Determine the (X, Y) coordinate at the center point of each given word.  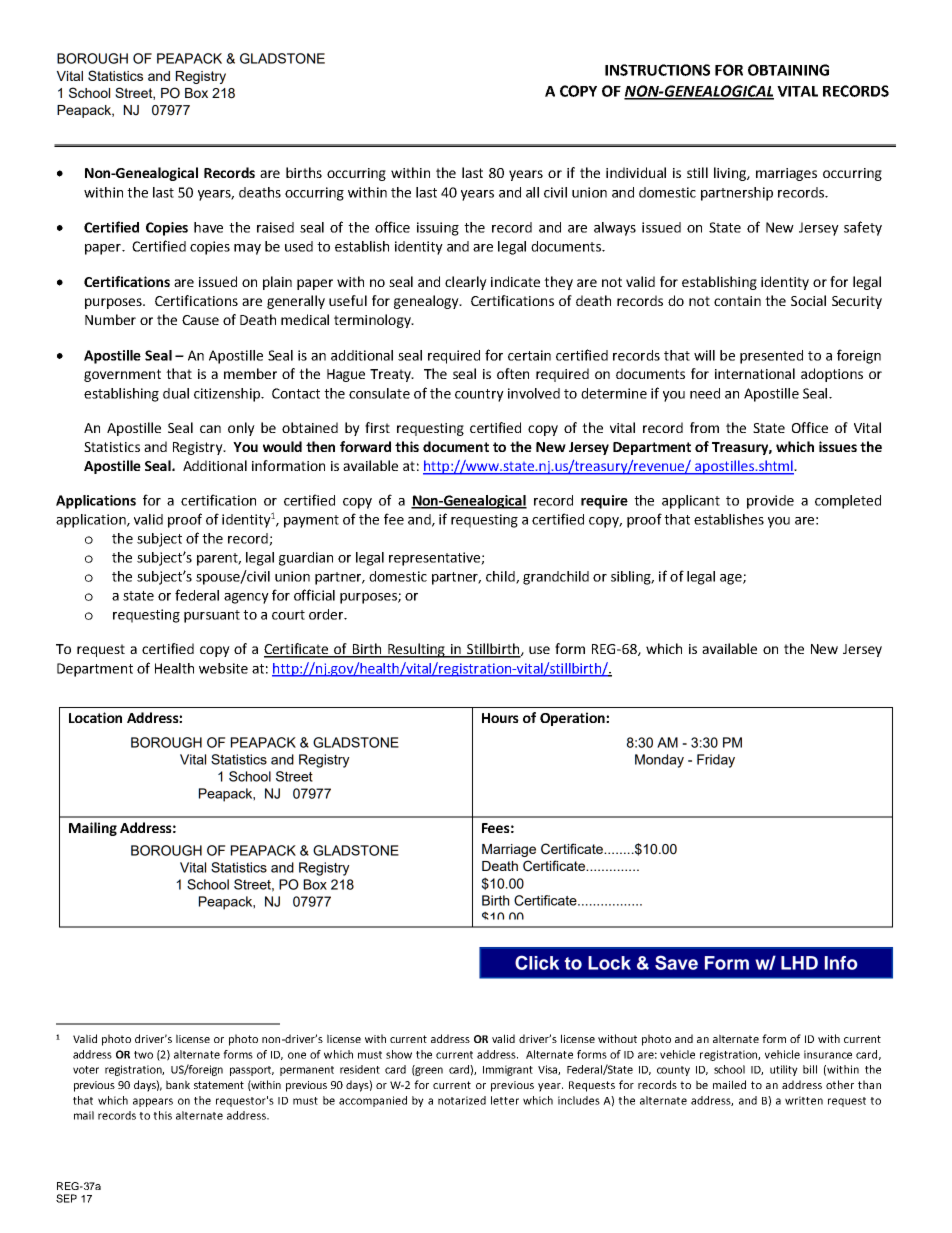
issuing (438, 229)
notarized (462, 1100)
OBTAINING (788, 70)
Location (95, 717)
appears (153, 1102)
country (479, 395)
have (208, 227)
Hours (500, 718)
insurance (828, 1054)
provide (770, 502)
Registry (199, 448)
